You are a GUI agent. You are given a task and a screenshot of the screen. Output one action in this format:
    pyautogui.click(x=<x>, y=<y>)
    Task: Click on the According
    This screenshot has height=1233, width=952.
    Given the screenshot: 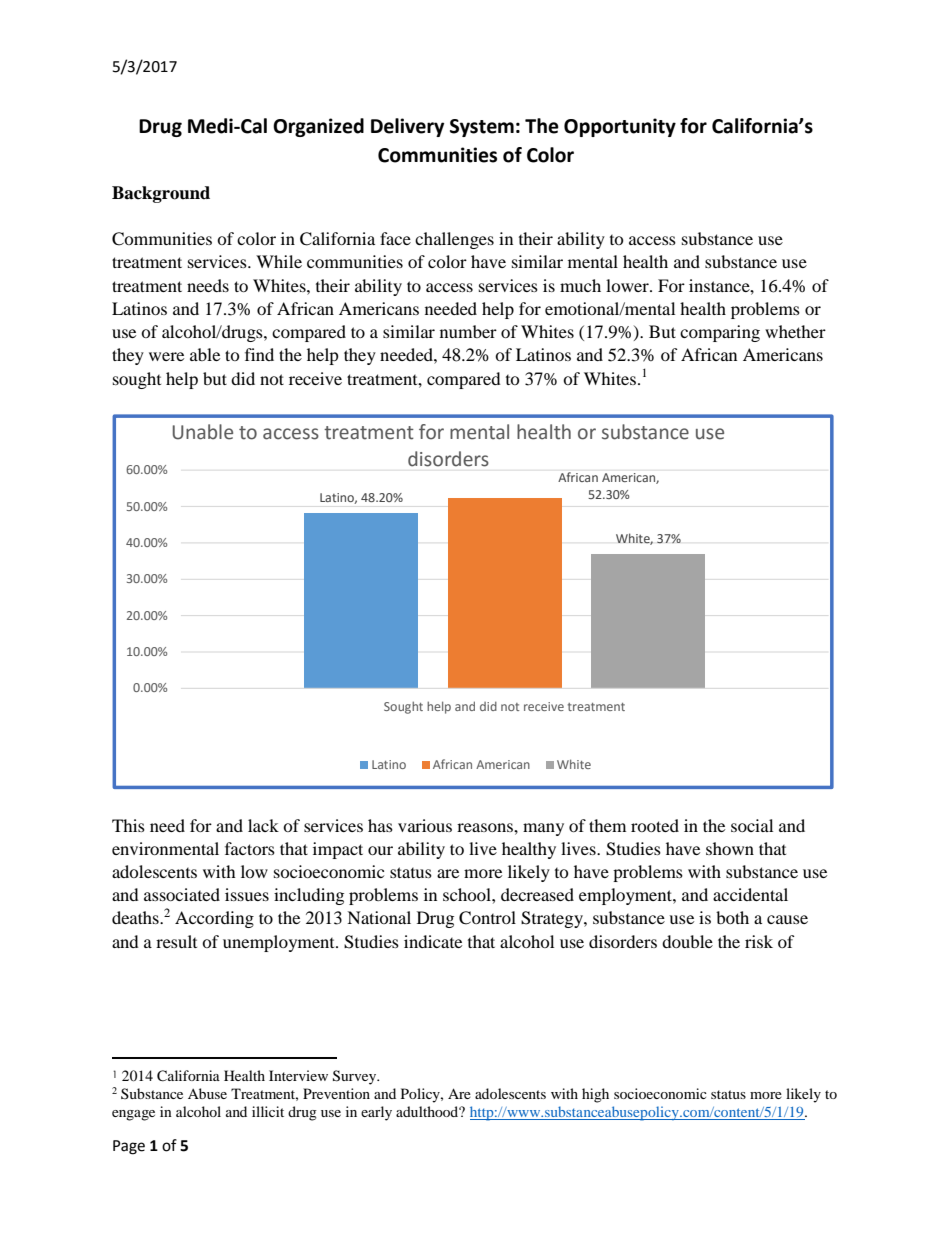 What is the action you would take?
    pyautogui.click(x=214, y=919)
